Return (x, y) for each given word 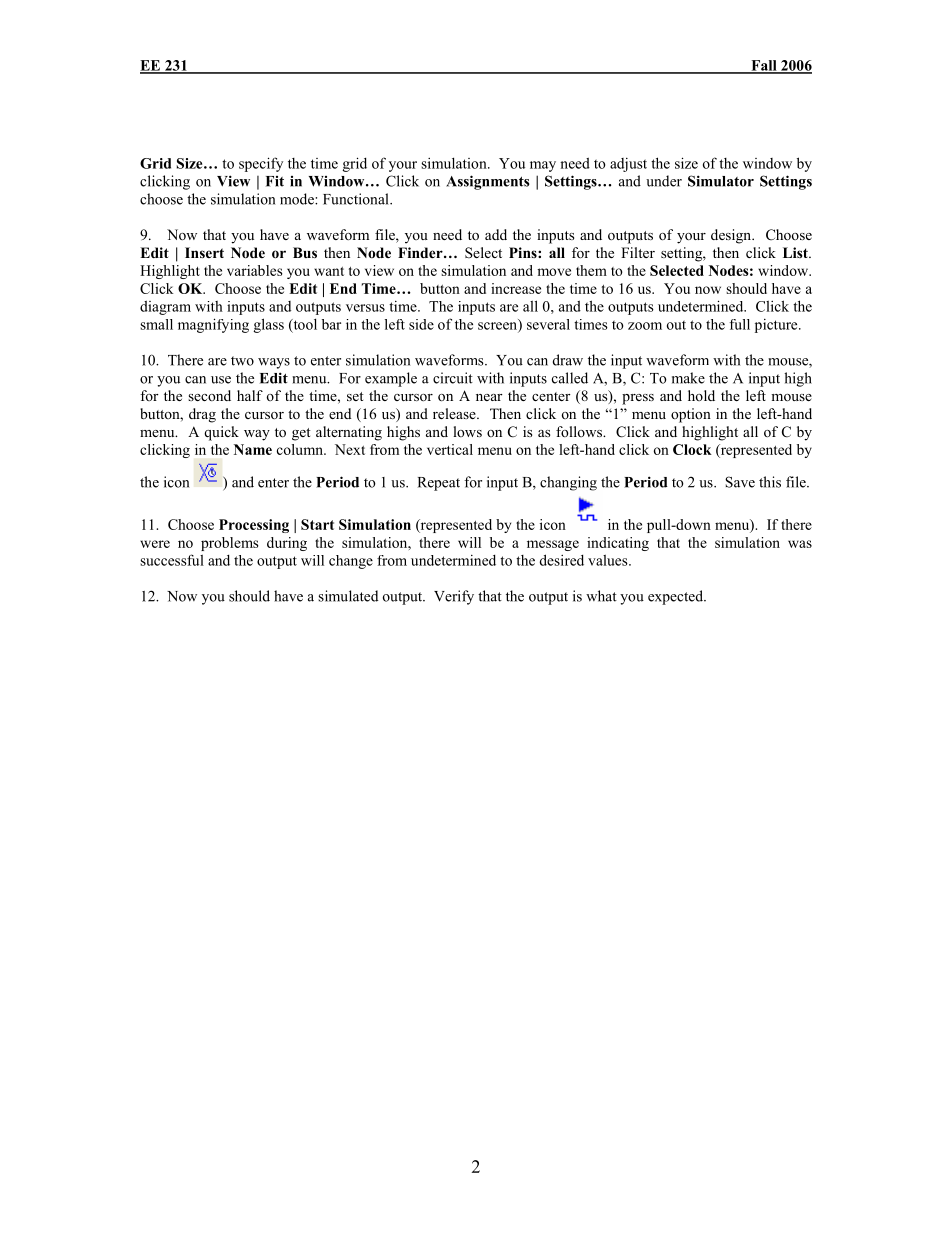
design (732, 236)
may (543, 166)
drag (202, 415)
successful (172, 560)
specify (261, 164)
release (455, 413)
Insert (204, 252)
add (496, 234)
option (691, 415)
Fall (764, 66)
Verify (454, 597)
